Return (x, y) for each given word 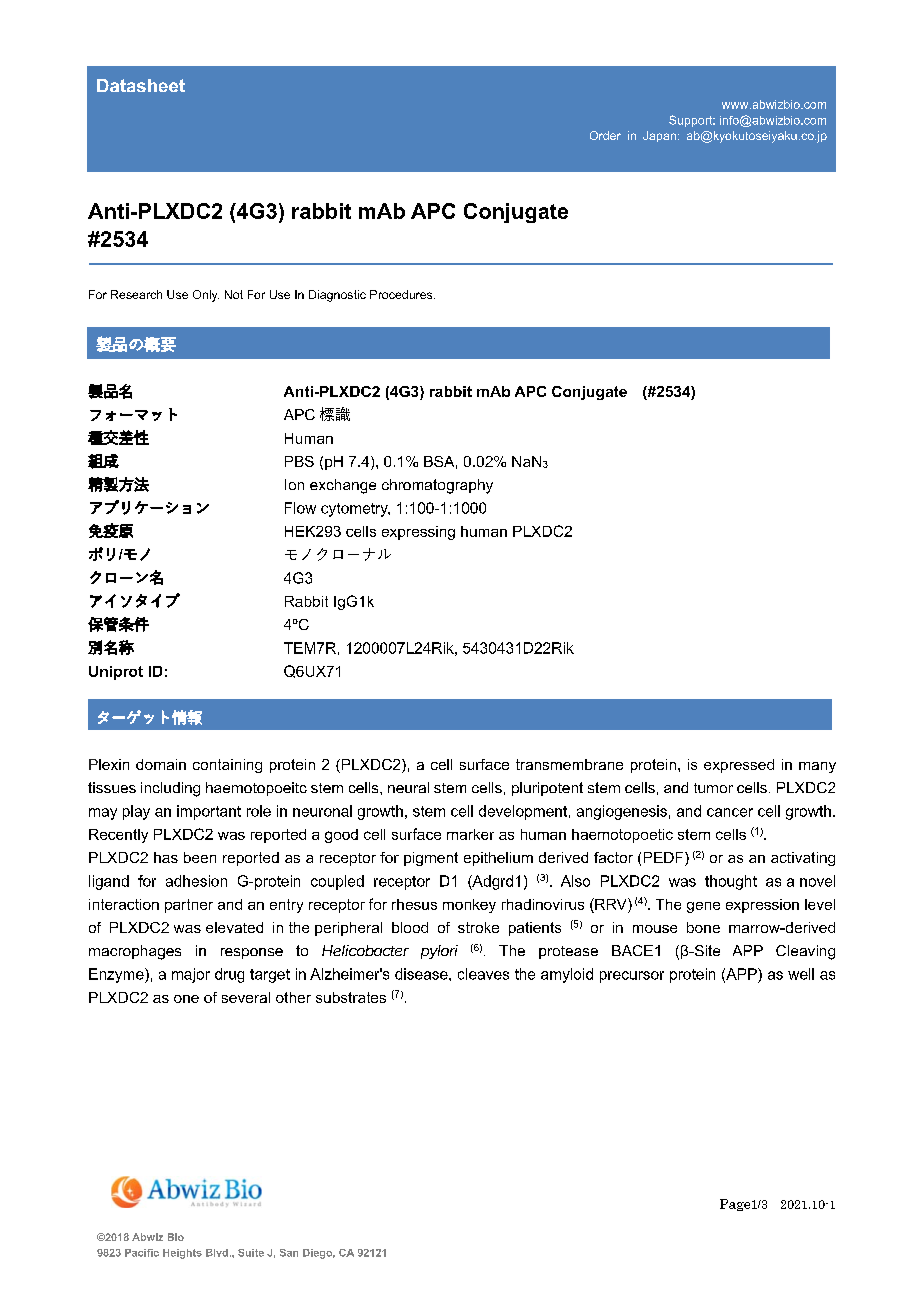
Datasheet (141, 85)
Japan (659, 136)
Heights (182, 1254)
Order (605, 135)
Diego (319, 1254)
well (801, 974)
